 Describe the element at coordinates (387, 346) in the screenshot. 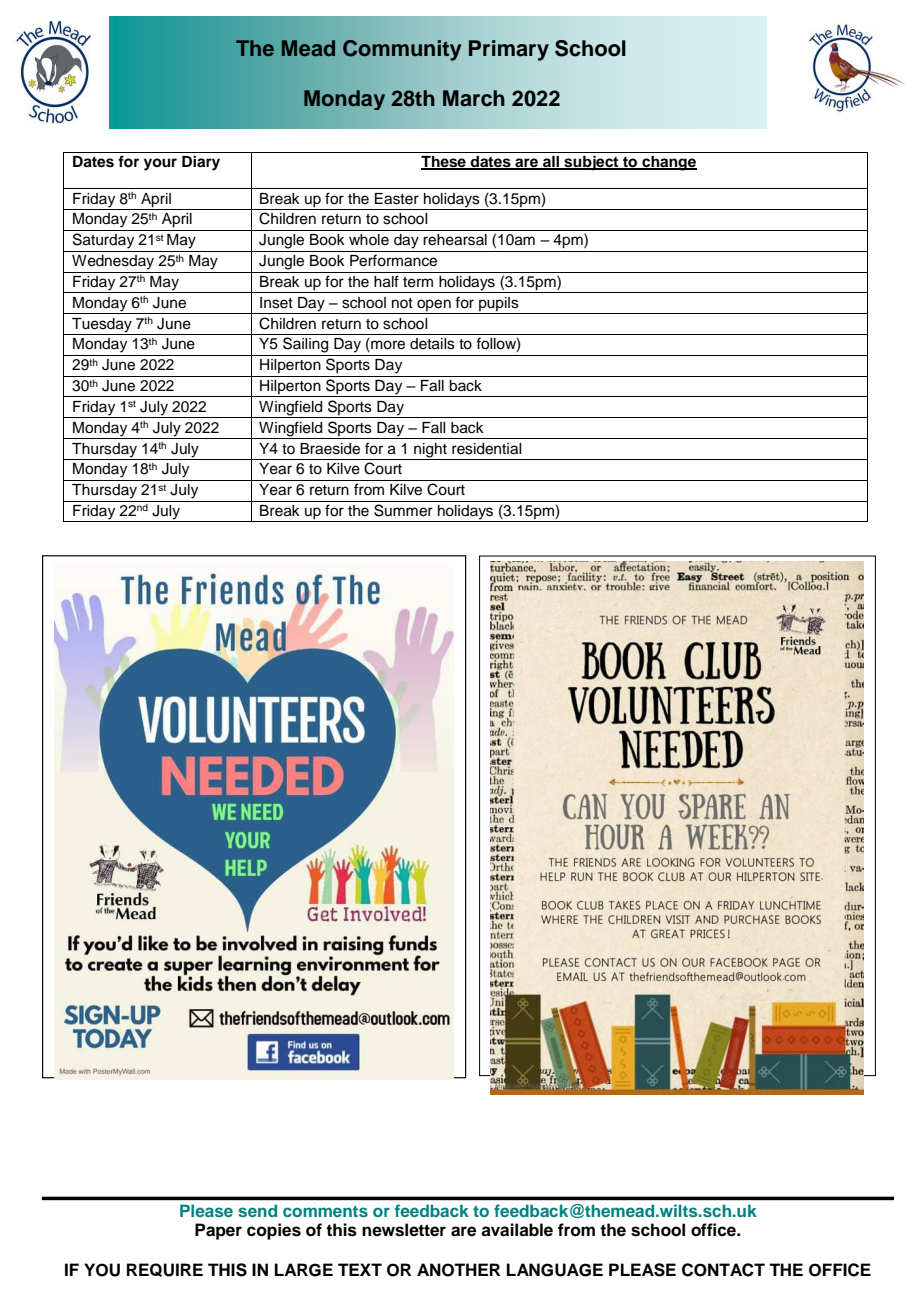

I see `more` at that location.
